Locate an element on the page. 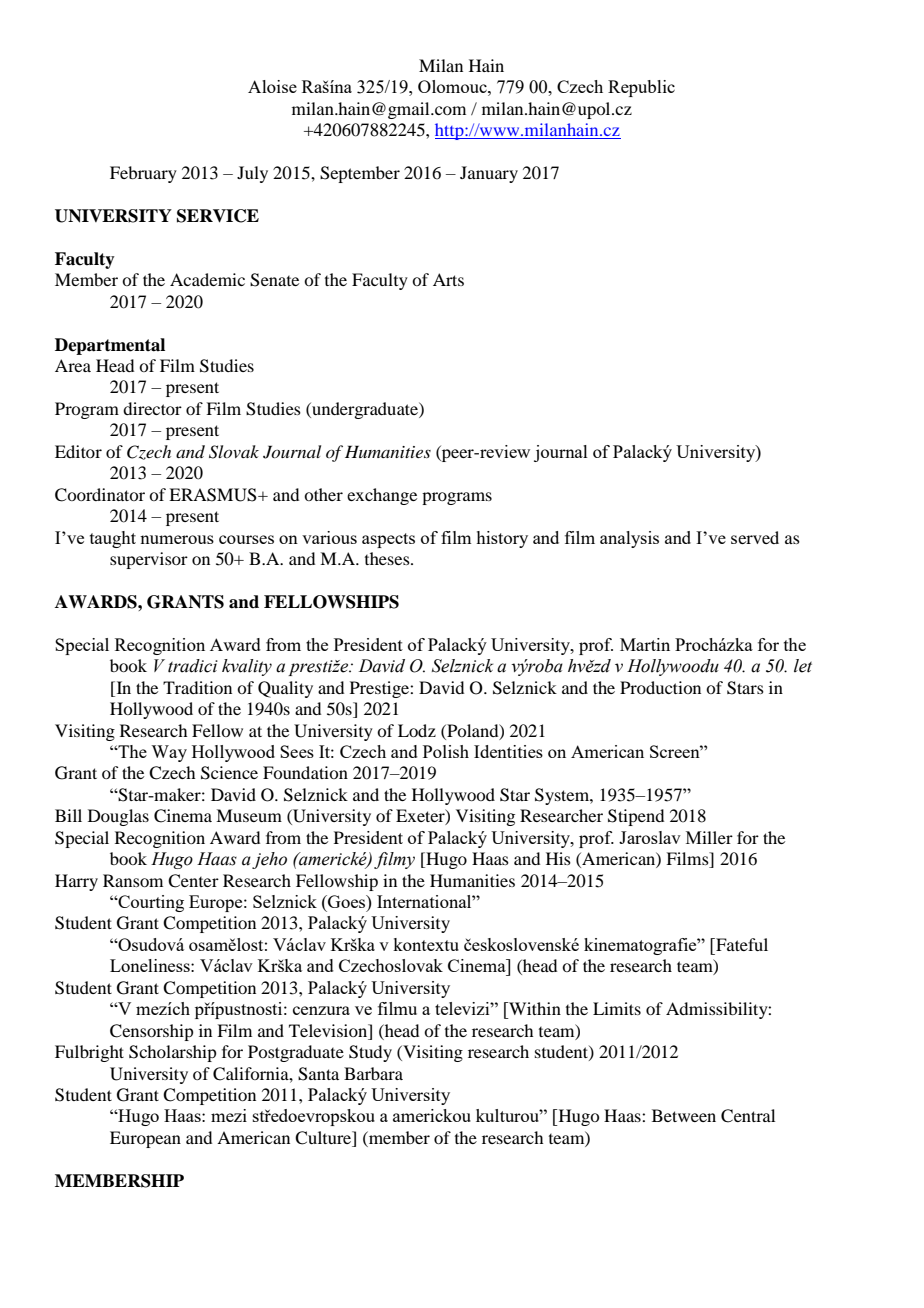 The height and width of the page is (1308, 924). Martin is located at coordinates (645, 644).
